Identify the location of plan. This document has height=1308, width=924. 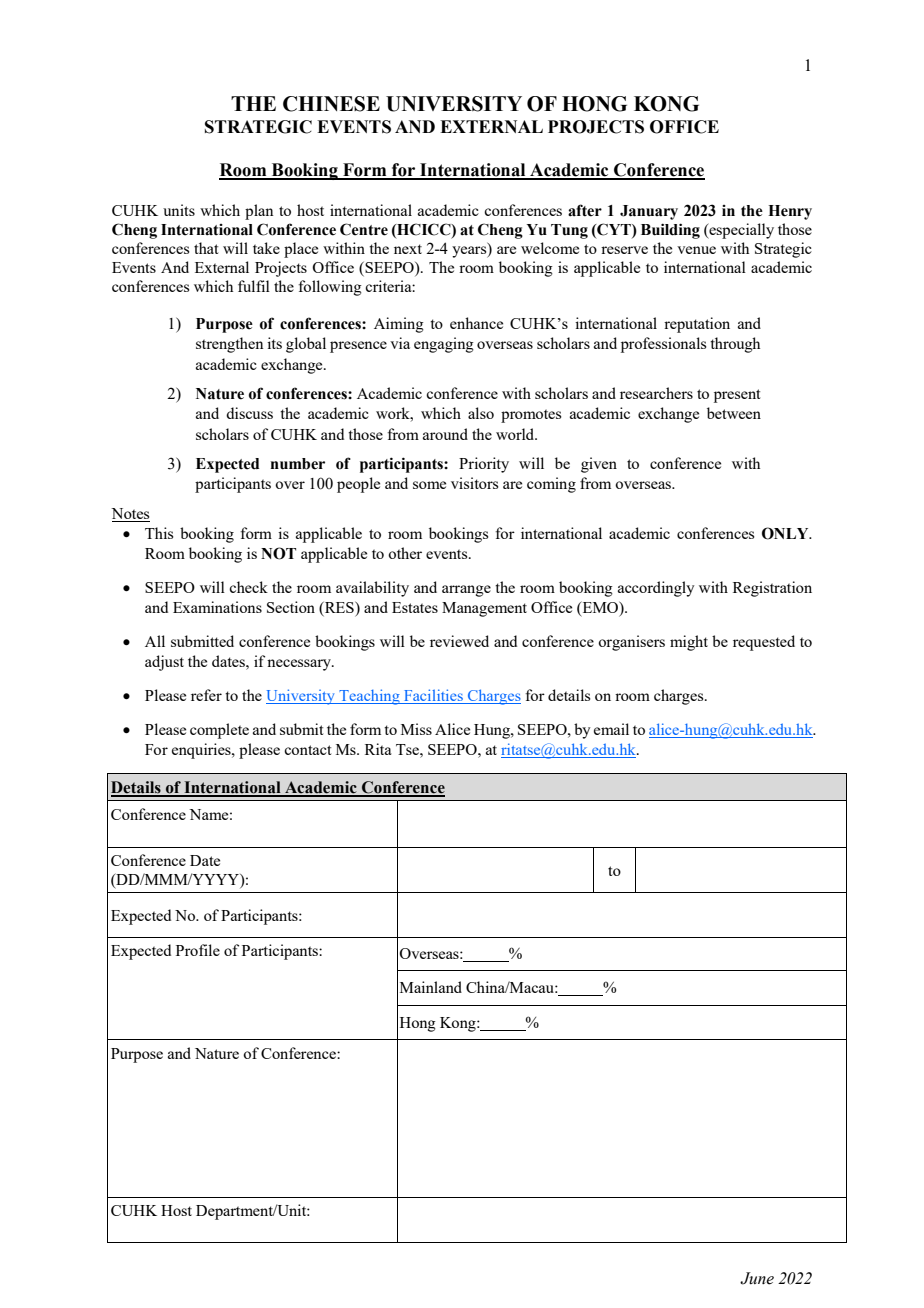
(259, 212).
